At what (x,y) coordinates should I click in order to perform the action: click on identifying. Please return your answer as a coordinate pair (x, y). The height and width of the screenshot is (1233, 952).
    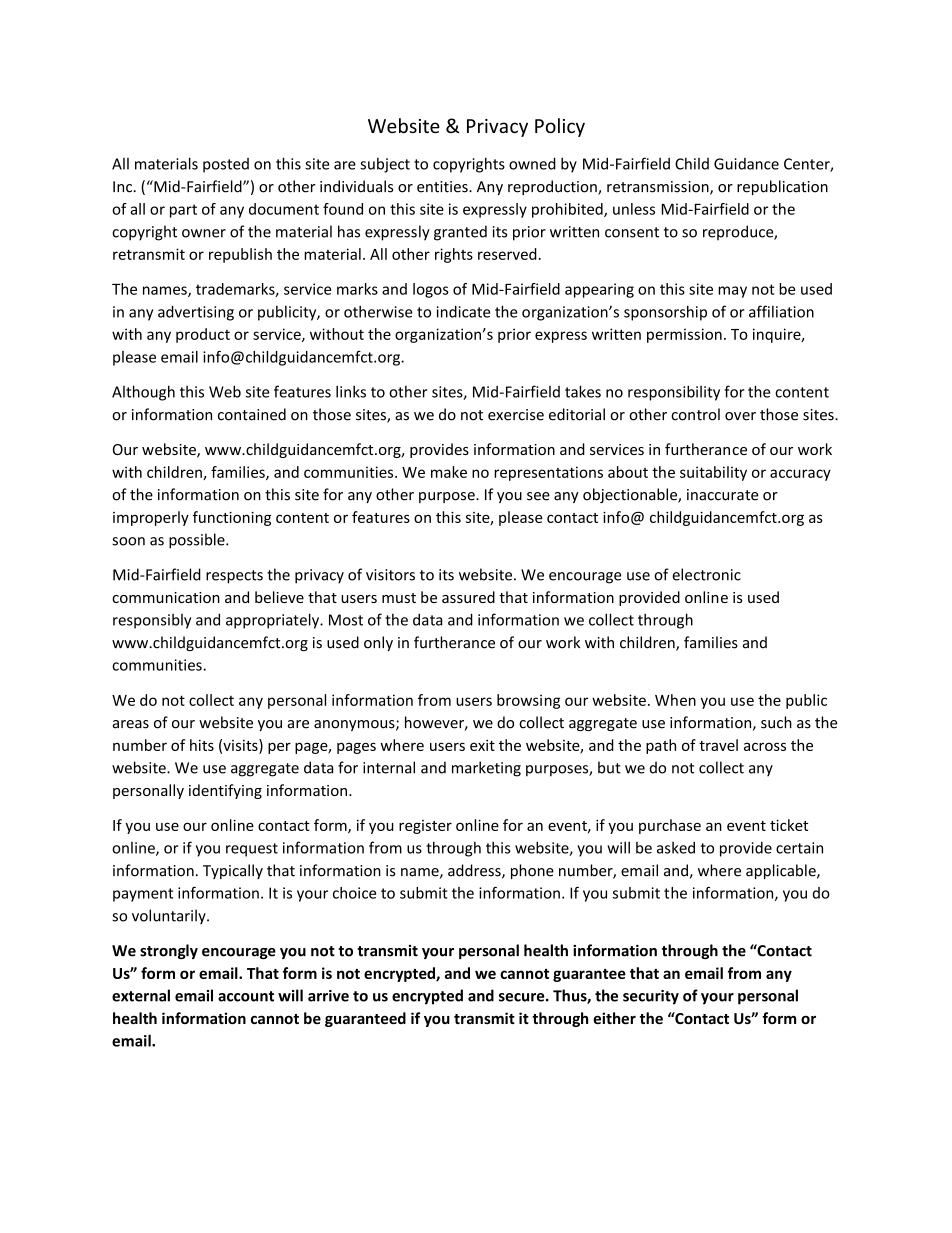
    Looking at the image, I should click on (225, 791).
